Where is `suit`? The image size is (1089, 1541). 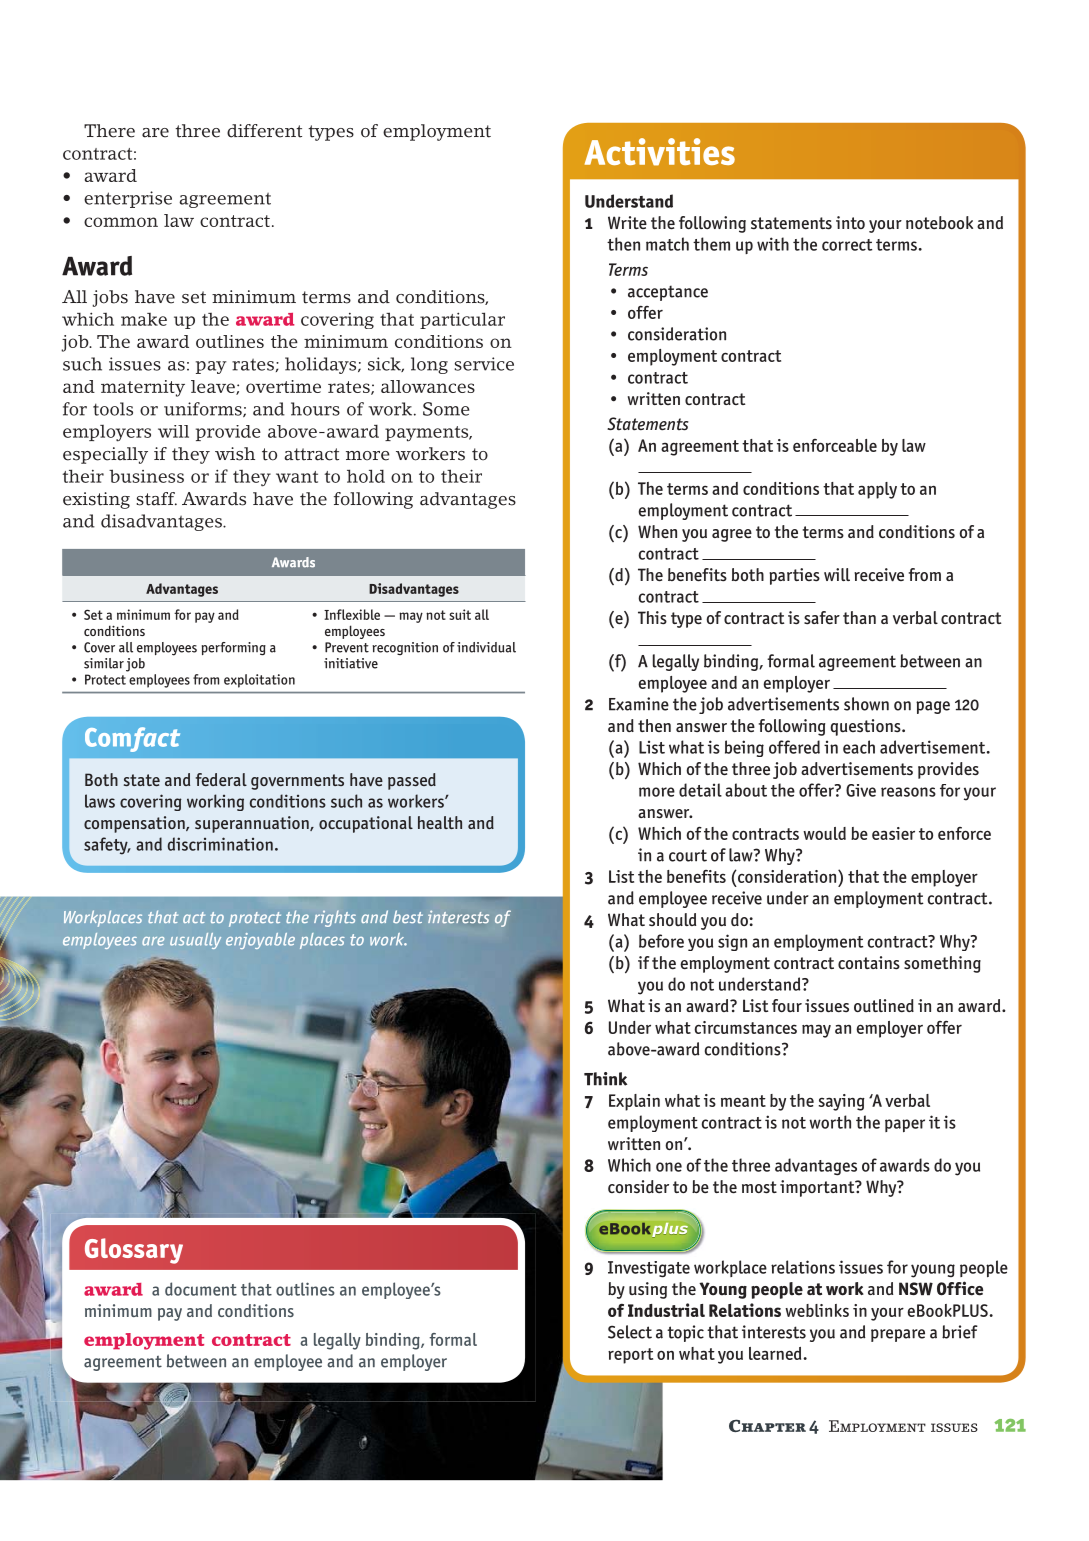
suit is located at coordinates (460, 614).
